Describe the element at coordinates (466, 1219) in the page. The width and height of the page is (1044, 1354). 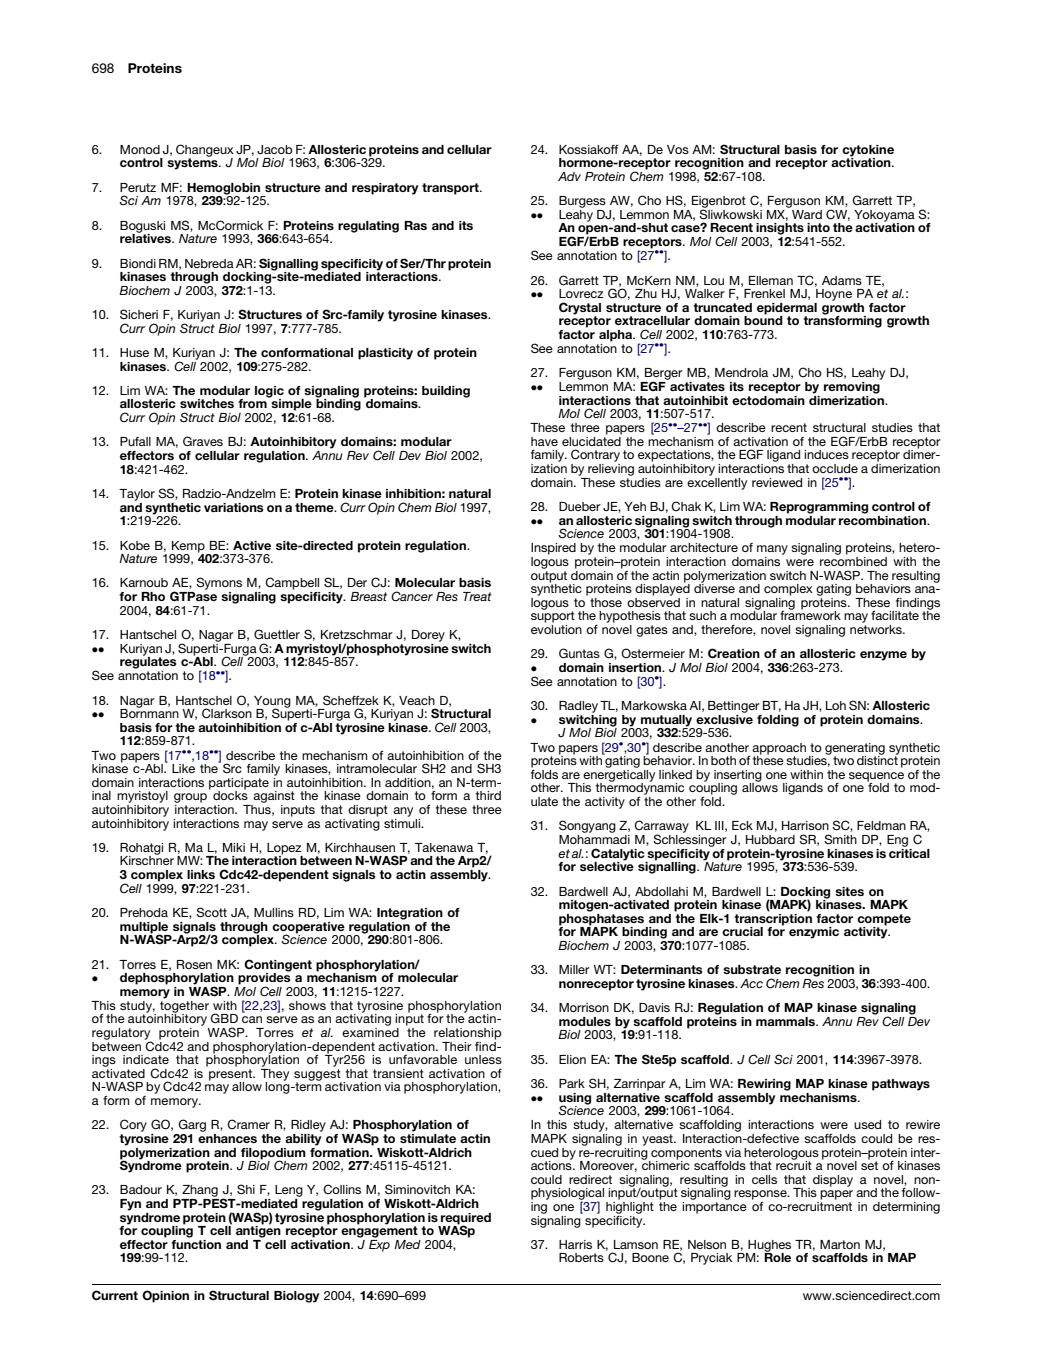
I see `required` at that location.
